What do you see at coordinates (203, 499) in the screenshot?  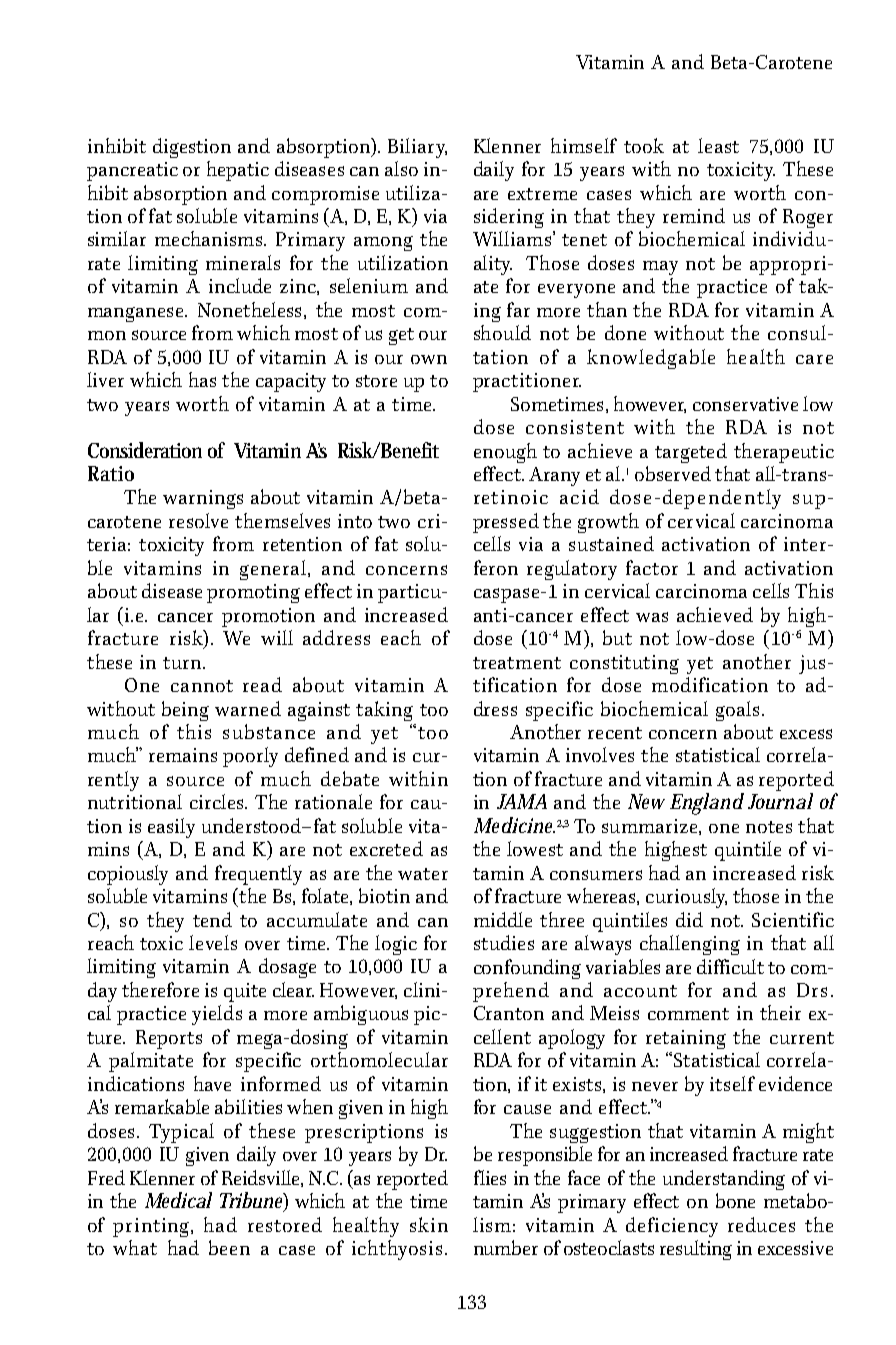 I see `warnings` at bounding box center [203, 499].
